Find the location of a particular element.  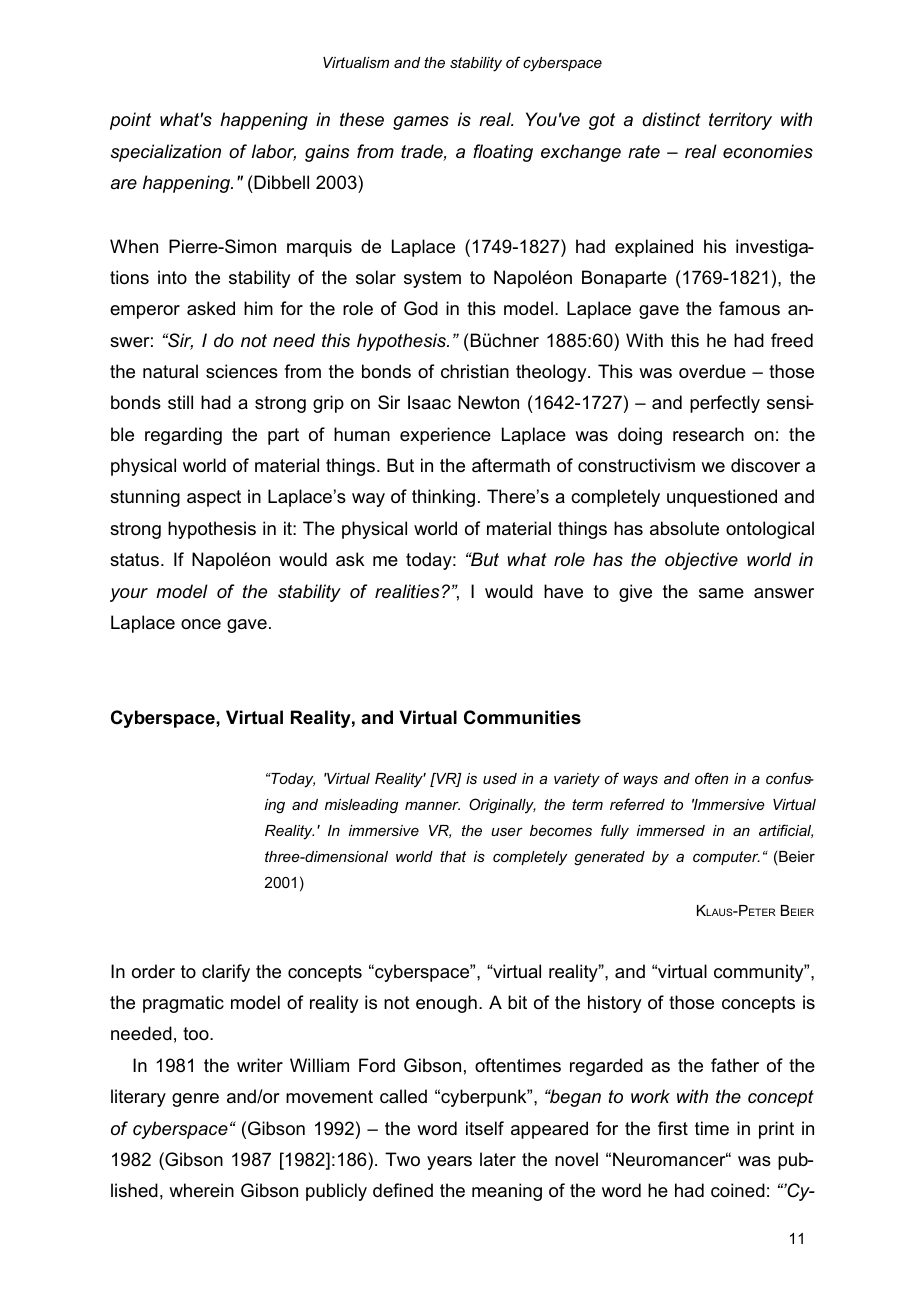

thinking is located at coordinates (443, 498).
